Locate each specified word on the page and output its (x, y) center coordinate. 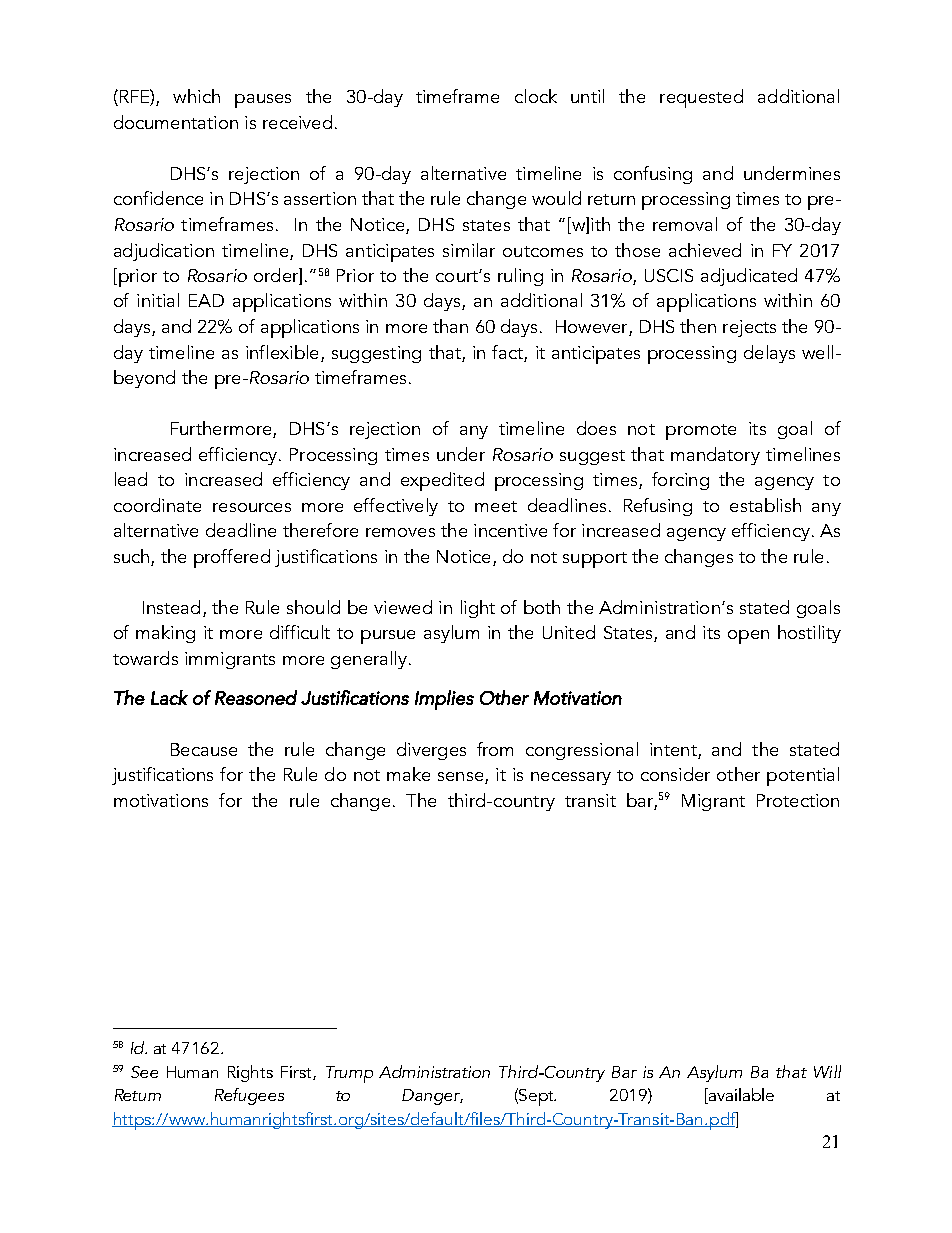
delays (769, 354)
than (450, 326)
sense (462, 778)
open (748, 637)
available (740, 1096)
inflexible (282, 352)
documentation (176, 122)
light (478, 609)
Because (204, 749)
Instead (171, 607)
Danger (432, 1097)
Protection (798, 800)
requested (701, 98)
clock (536, 96)
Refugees (249, 1096)
